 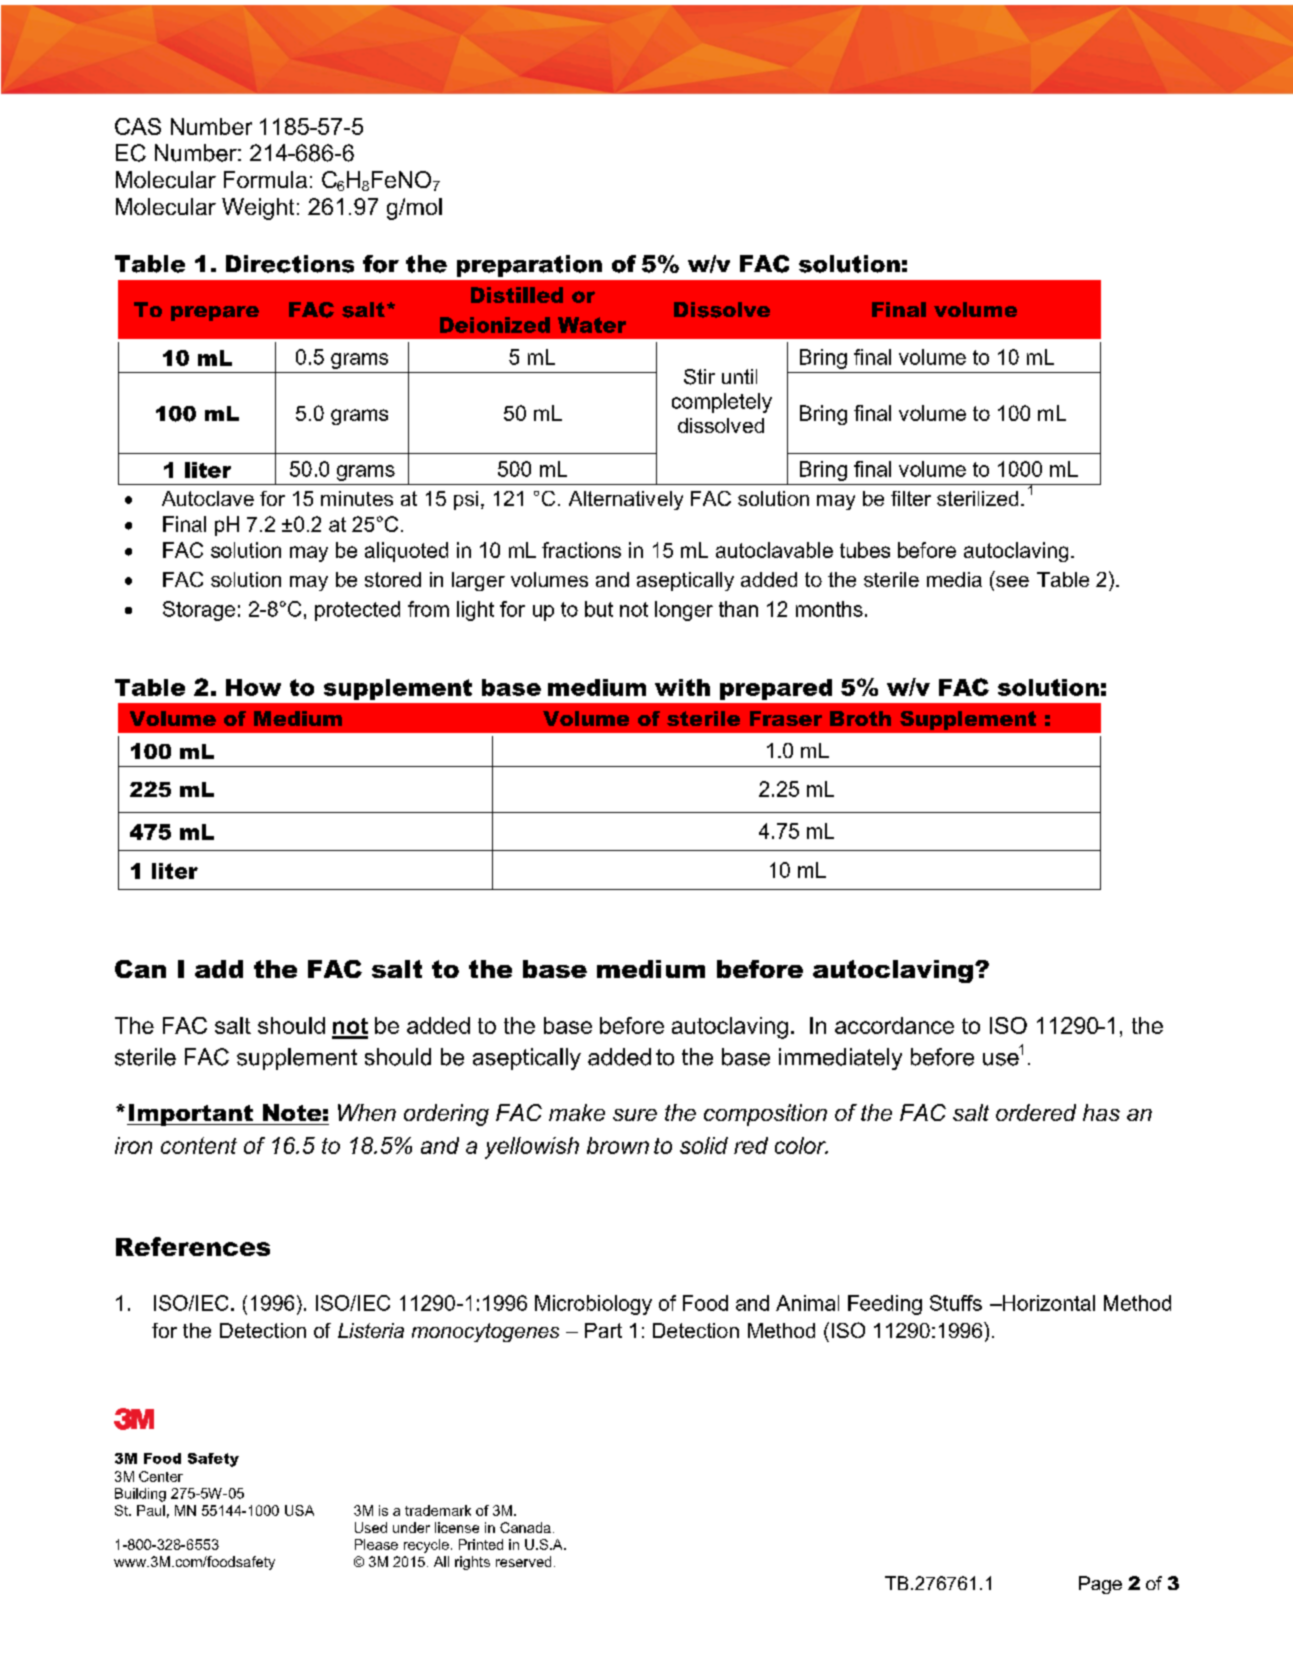 I want to click on sure, so click(x=635, y=1115).
